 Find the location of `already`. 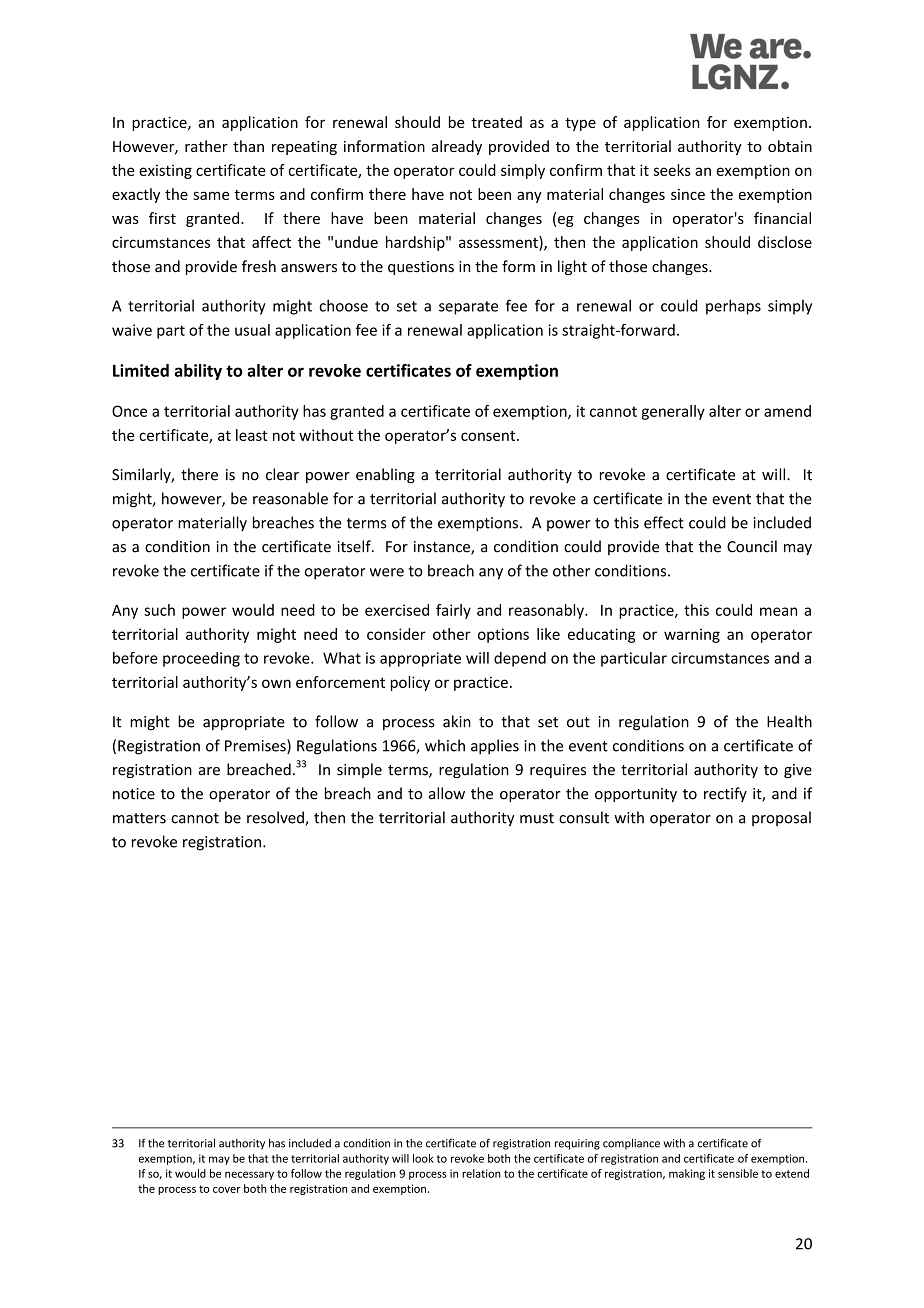

already is located at coordinates (457, 147).
